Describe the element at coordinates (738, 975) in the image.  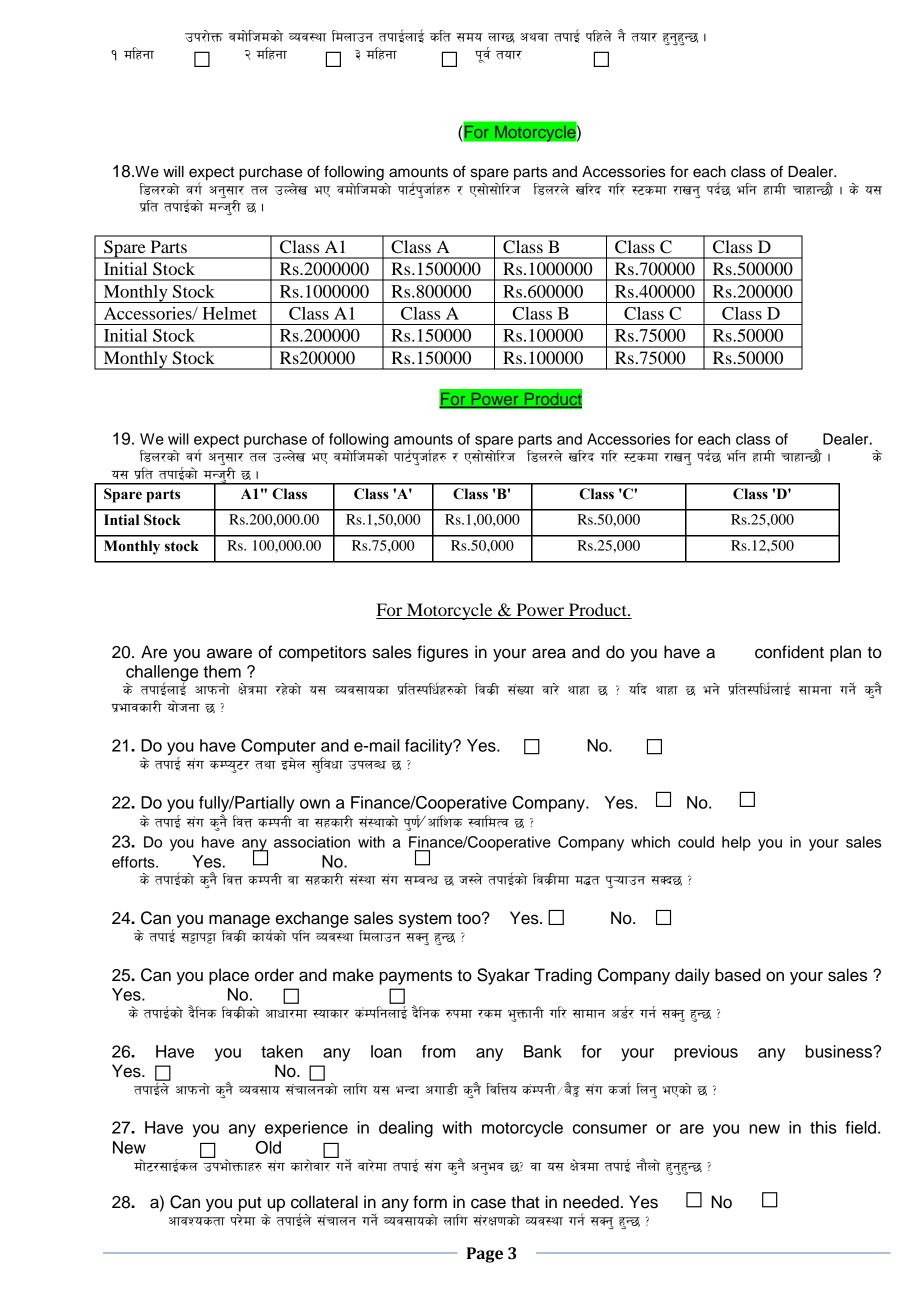
I see `based` at that location.
